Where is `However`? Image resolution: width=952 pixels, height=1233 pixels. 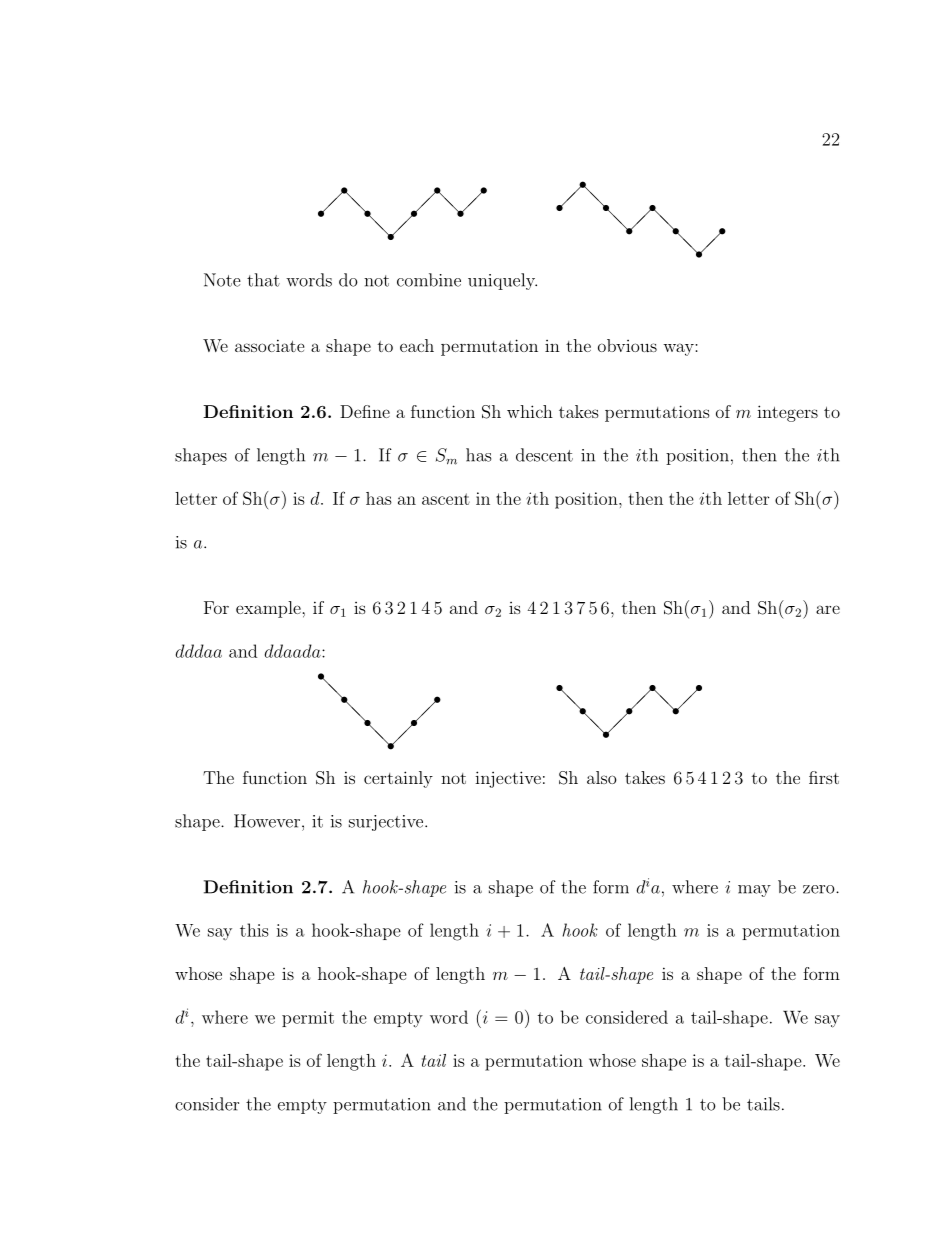
However is located at coordinates (267, 821).
